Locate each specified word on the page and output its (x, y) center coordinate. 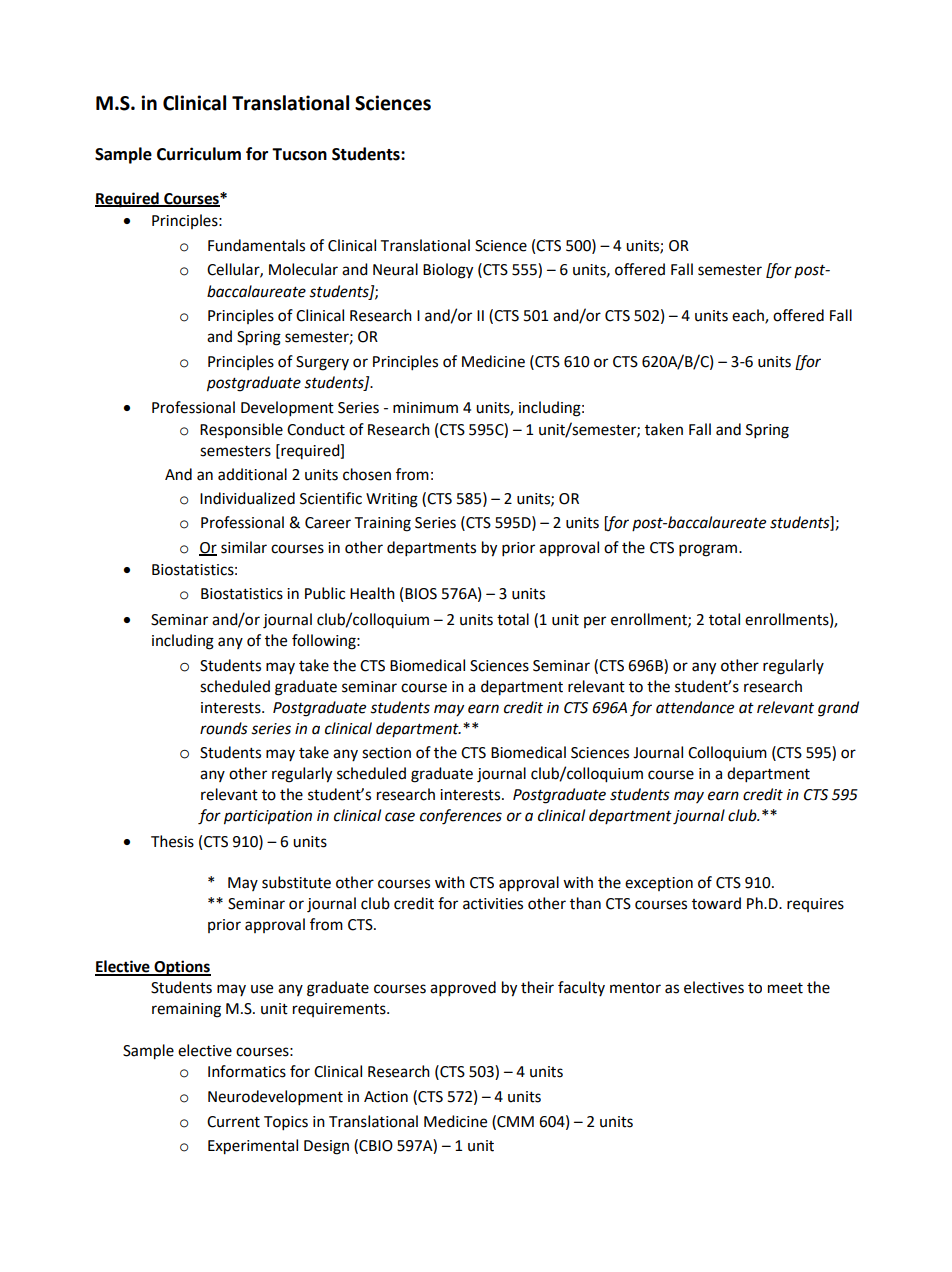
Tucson (299, 154)
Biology (448, 271)
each (749, 316)
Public (325, 593)
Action (386, 1097)
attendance (695, 707)
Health (372, 593)
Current (233, 1122)
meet (785, 988)
